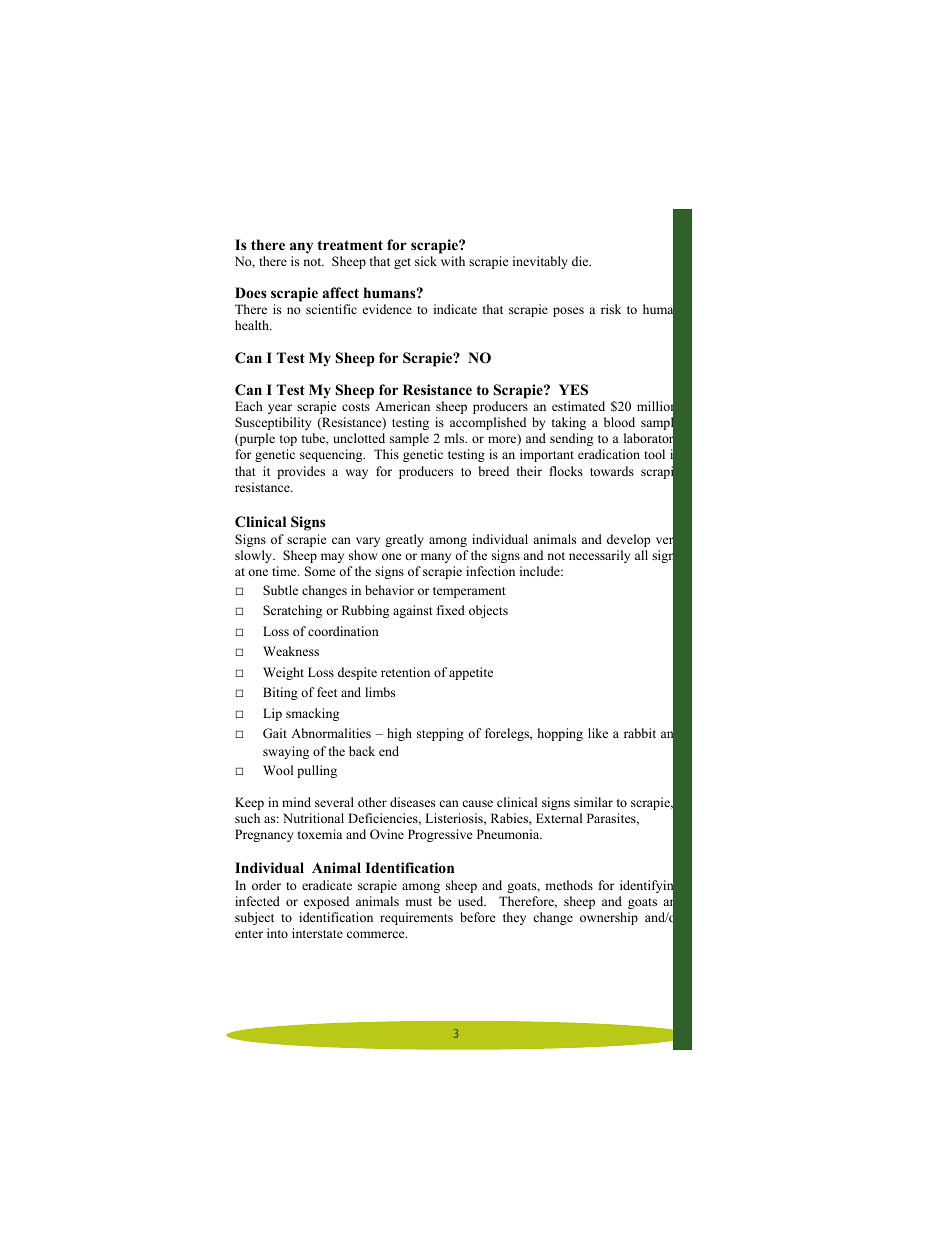 The image size is (952, 1233). Describe the element at coordinates (598, 733) in the document. I see `like` at that location.
